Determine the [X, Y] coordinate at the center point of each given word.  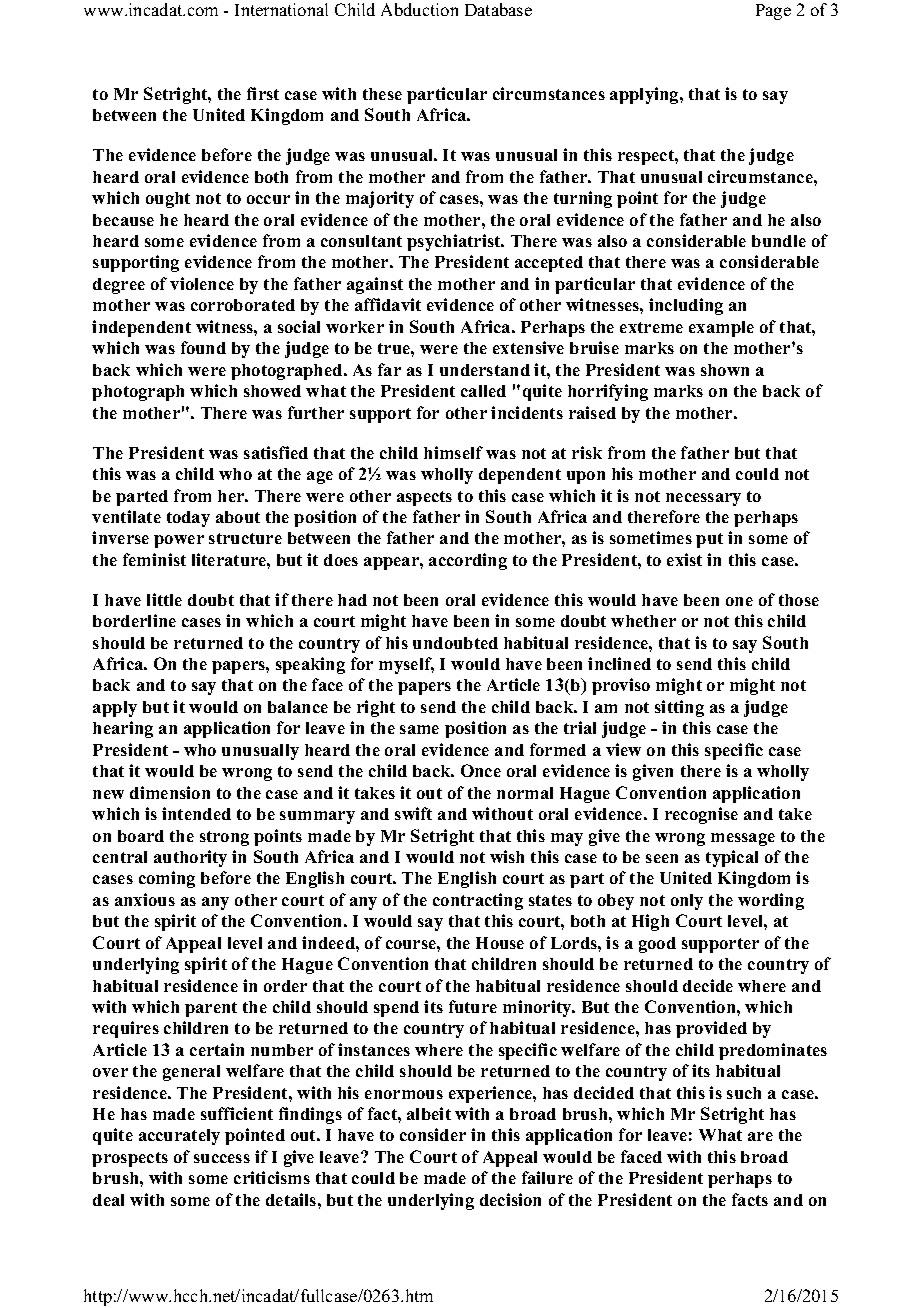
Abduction [419, 9]
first [263, 93]
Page [773, 12]
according [468, 561]
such [744, 1093]
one [739, 601]
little [164, 599]
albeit [429, 1113]
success [222, 1158]
